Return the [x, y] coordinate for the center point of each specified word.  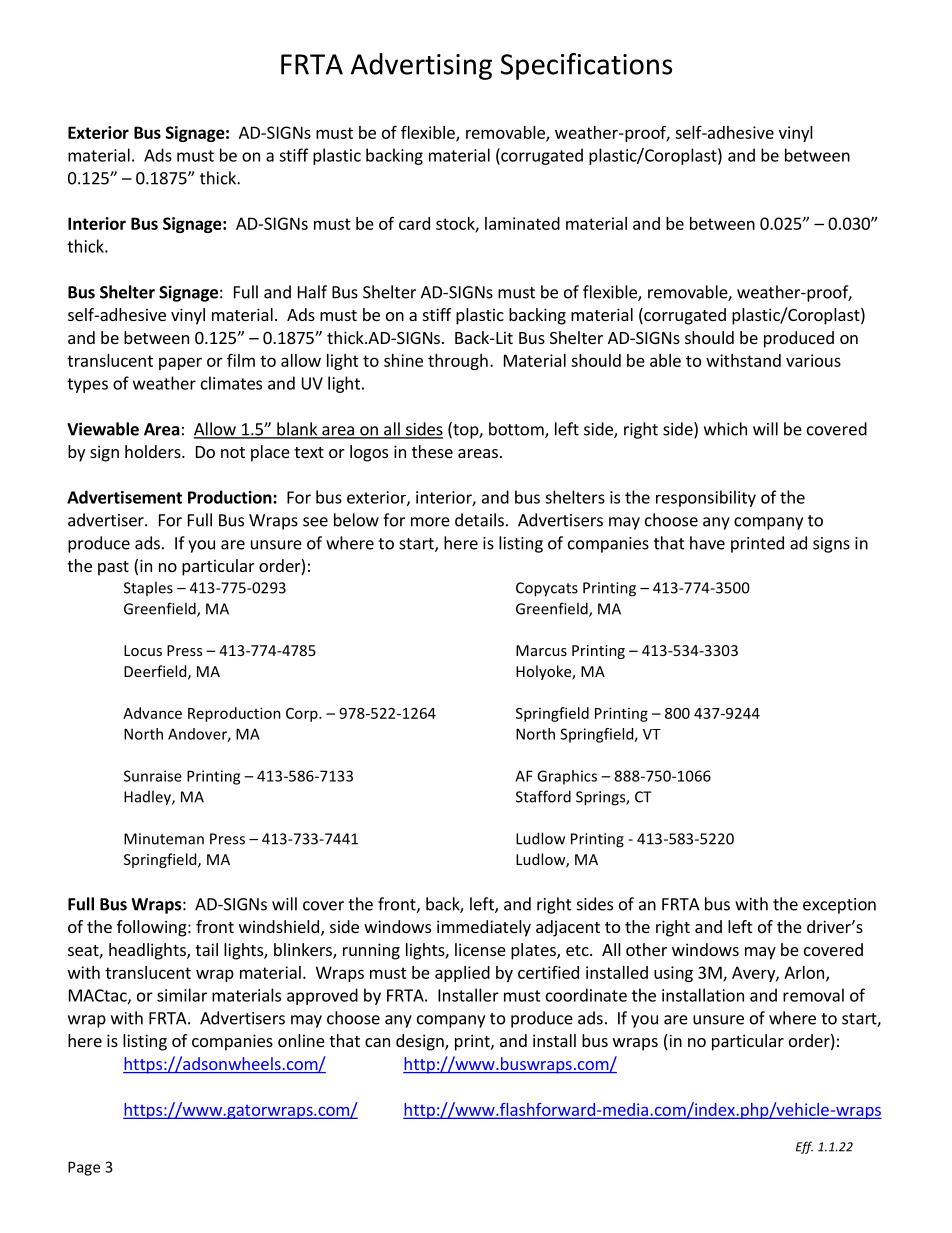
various [813, 360]
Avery [754, 974]
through [458, 362]
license [480, 949]
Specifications [586, 66]
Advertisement [124, 497]
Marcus [541, 650]
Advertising [421, 66]
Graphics [567, 777]
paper [180, 363]
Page [84, 1168]
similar [182, 995]
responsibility [706, 498]
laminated [522, 223]
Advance [152, 713]
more [430, 522]
